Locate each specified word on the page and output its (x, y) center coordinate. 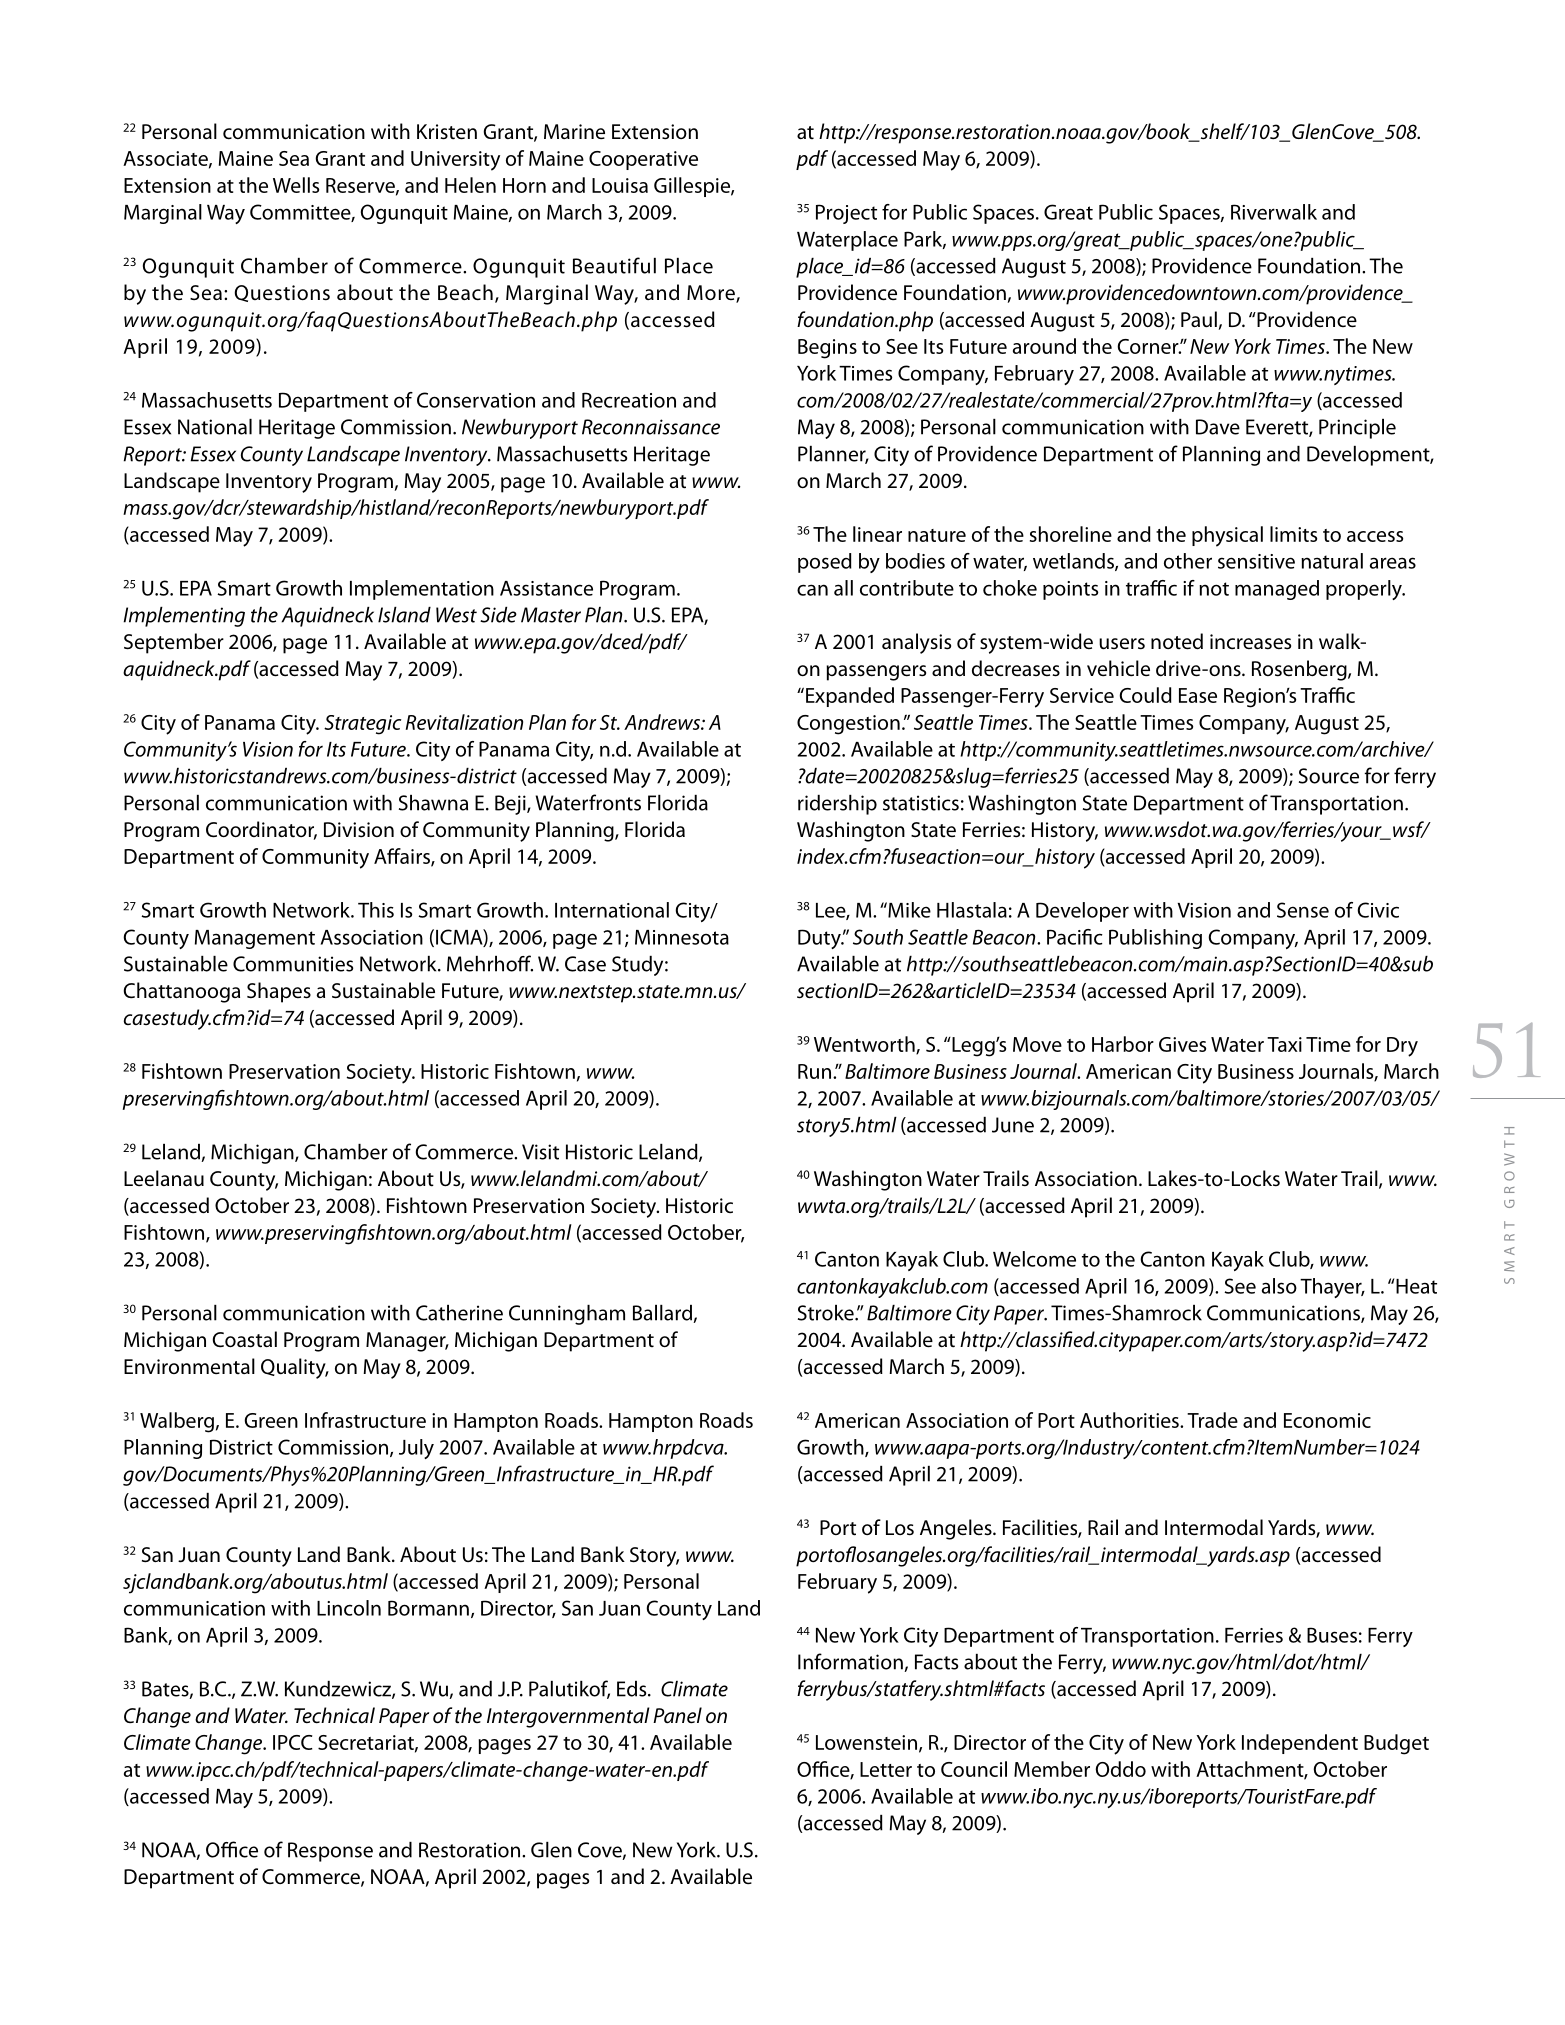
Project (846, 214)
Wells (296, 185)
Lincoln (349, 1608)
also (1279, 1286)
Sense (1303, 910)
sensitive (1256, 561)
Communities (293, 964)
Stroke (827, 1313)
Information (851, 1662)
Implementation (422, 590)
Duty (820, 939)
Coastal (245, 1339)
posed (825, 563)
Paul (1199, 319)
